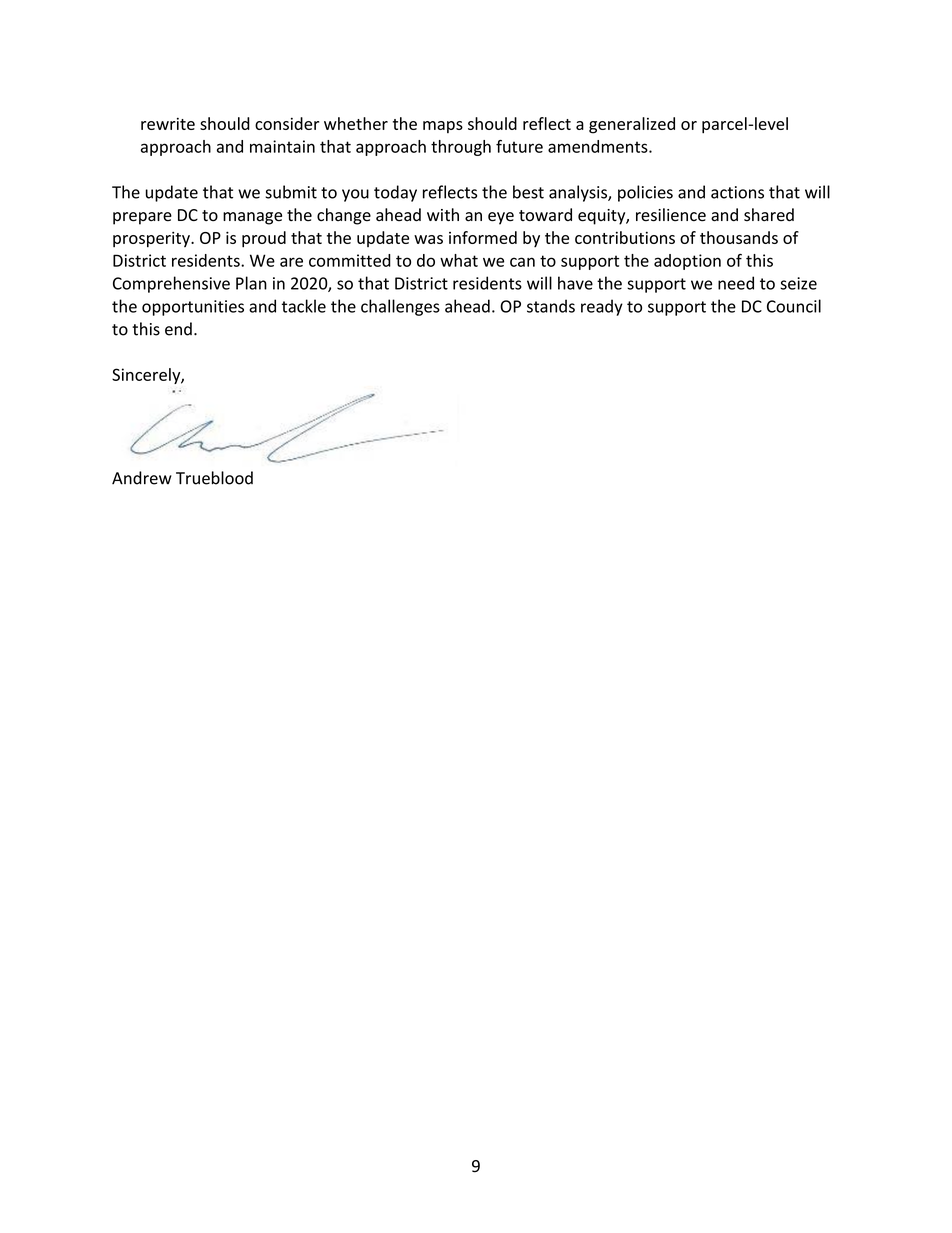 This page has height=1233, width=952. I want to click on maps, so click(443, 127).
